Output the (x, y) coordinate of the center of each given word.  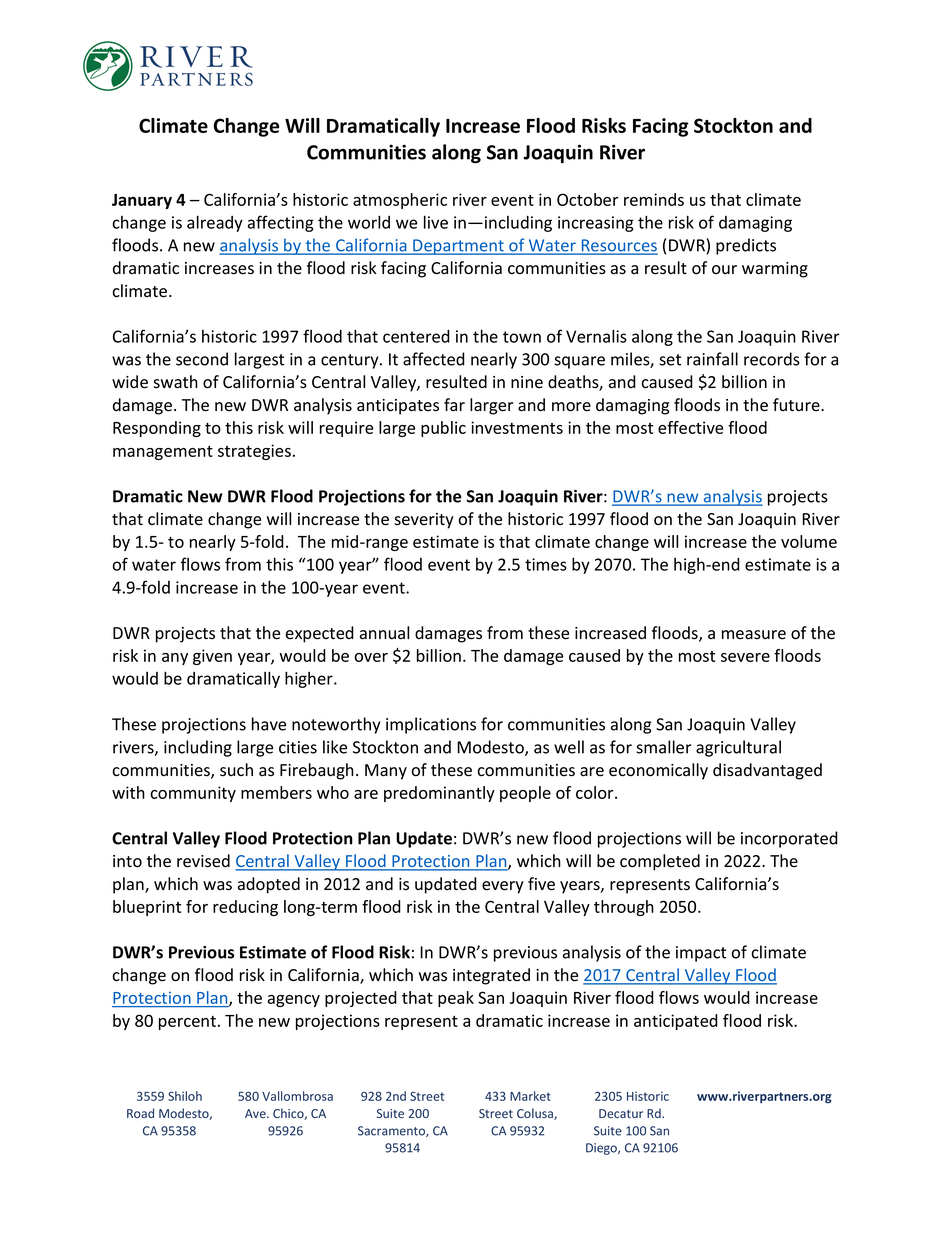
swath (175, 382)
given (212, 657)
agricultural (738, 748)
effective (690, 427)
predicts (746, 246)
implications (431, 725)
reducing (245, 908)
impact (701, 954)
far (454, 405)
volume (809, 541)
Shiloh (185, 1096)
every (503, 887)
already (215, 223)
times (546, 564)
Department (458, 247)
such (236, 770)
